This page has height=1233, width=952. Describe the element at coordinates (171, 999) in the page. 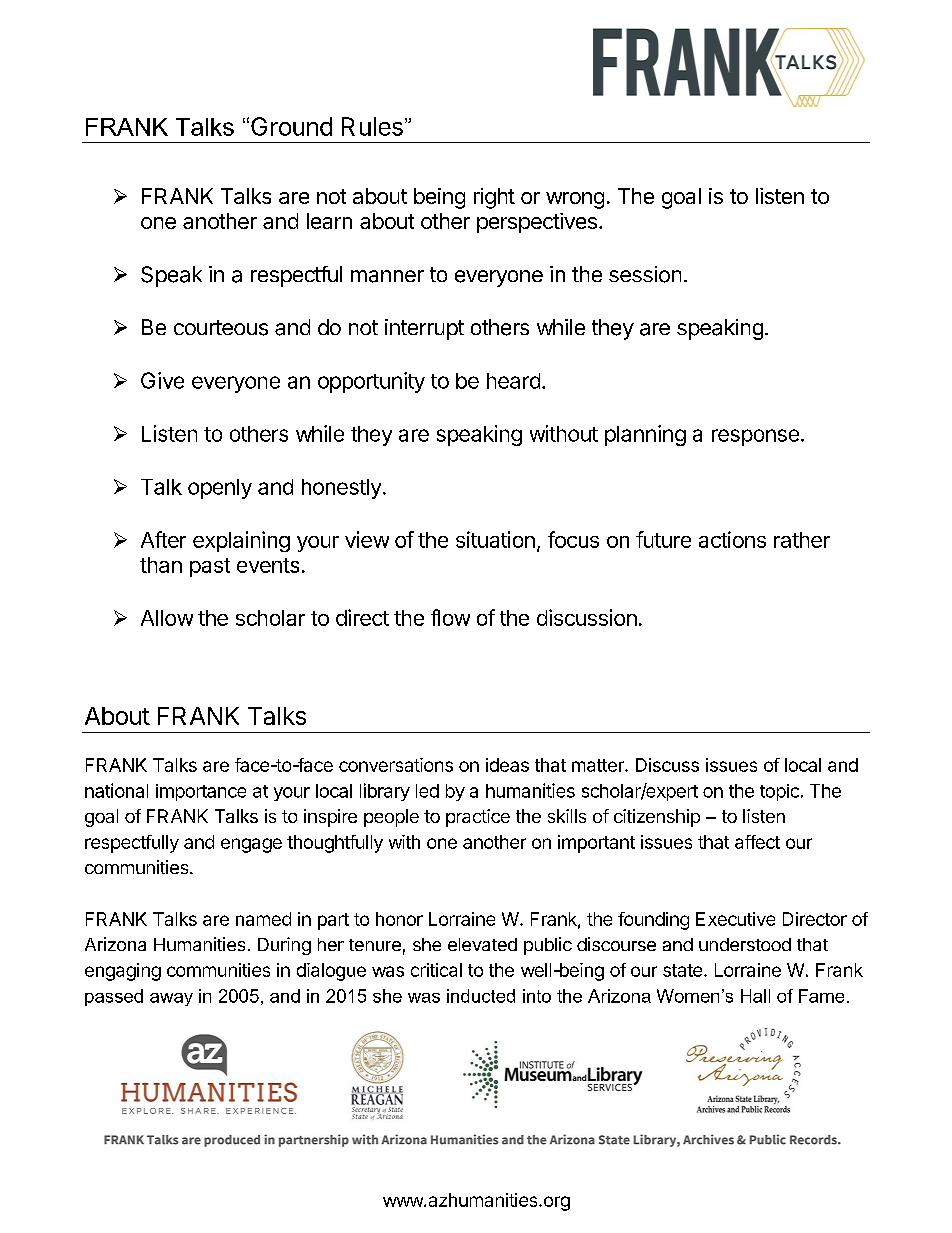

I see `away` at that location.
